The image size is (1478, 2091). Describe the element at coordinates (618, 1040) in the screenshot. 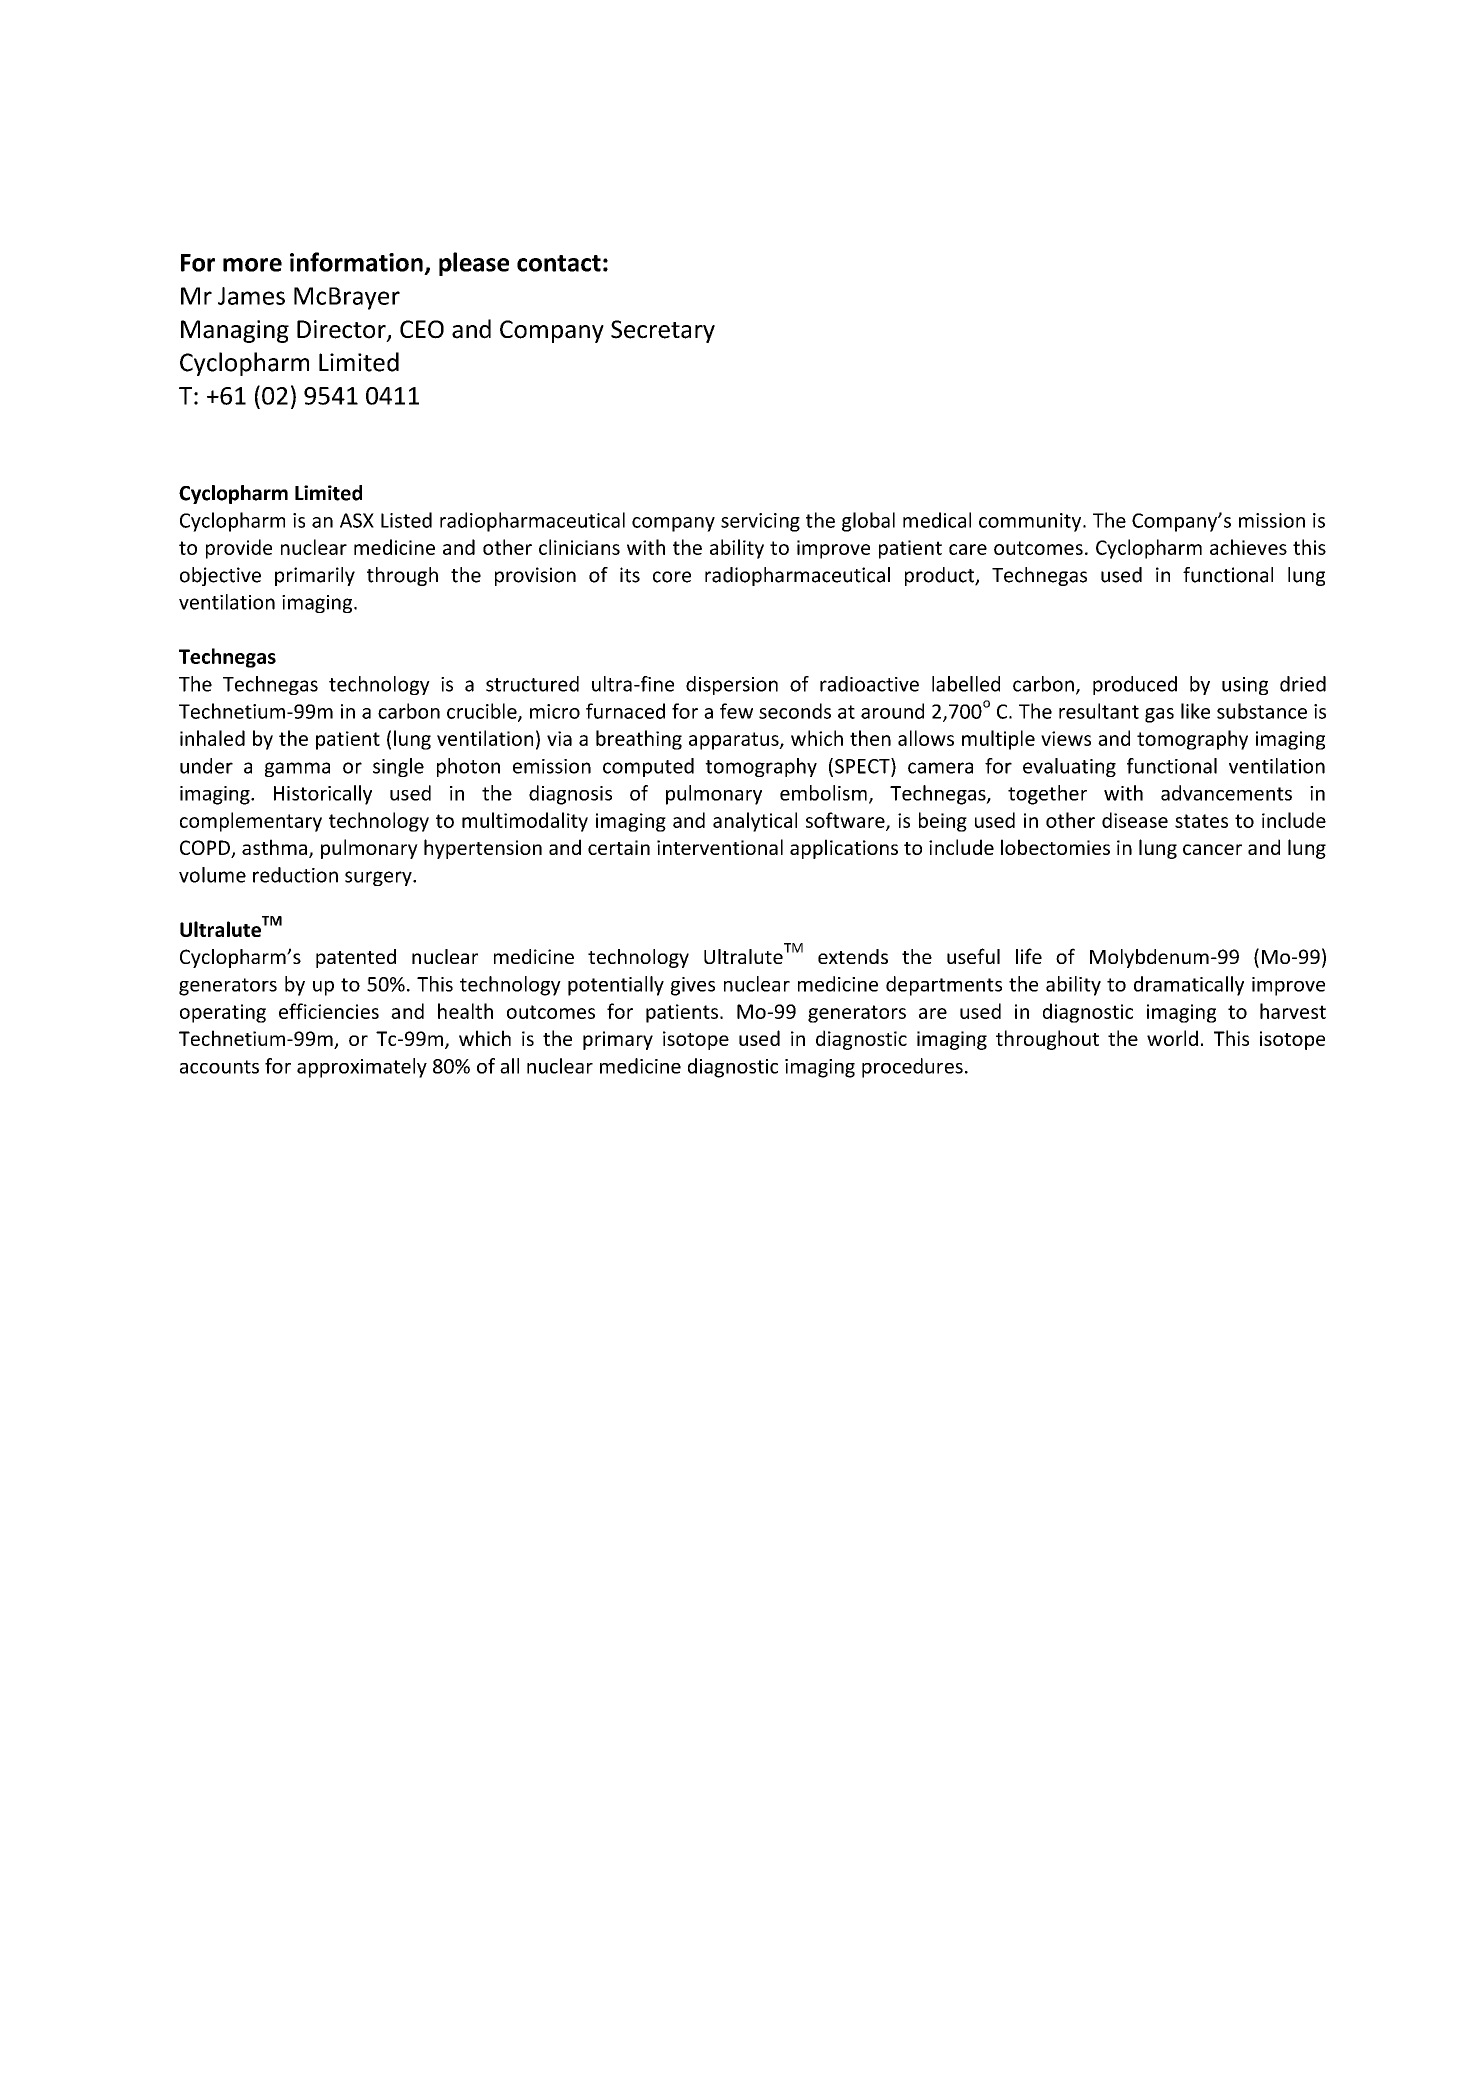

I see `primary` at that location.
